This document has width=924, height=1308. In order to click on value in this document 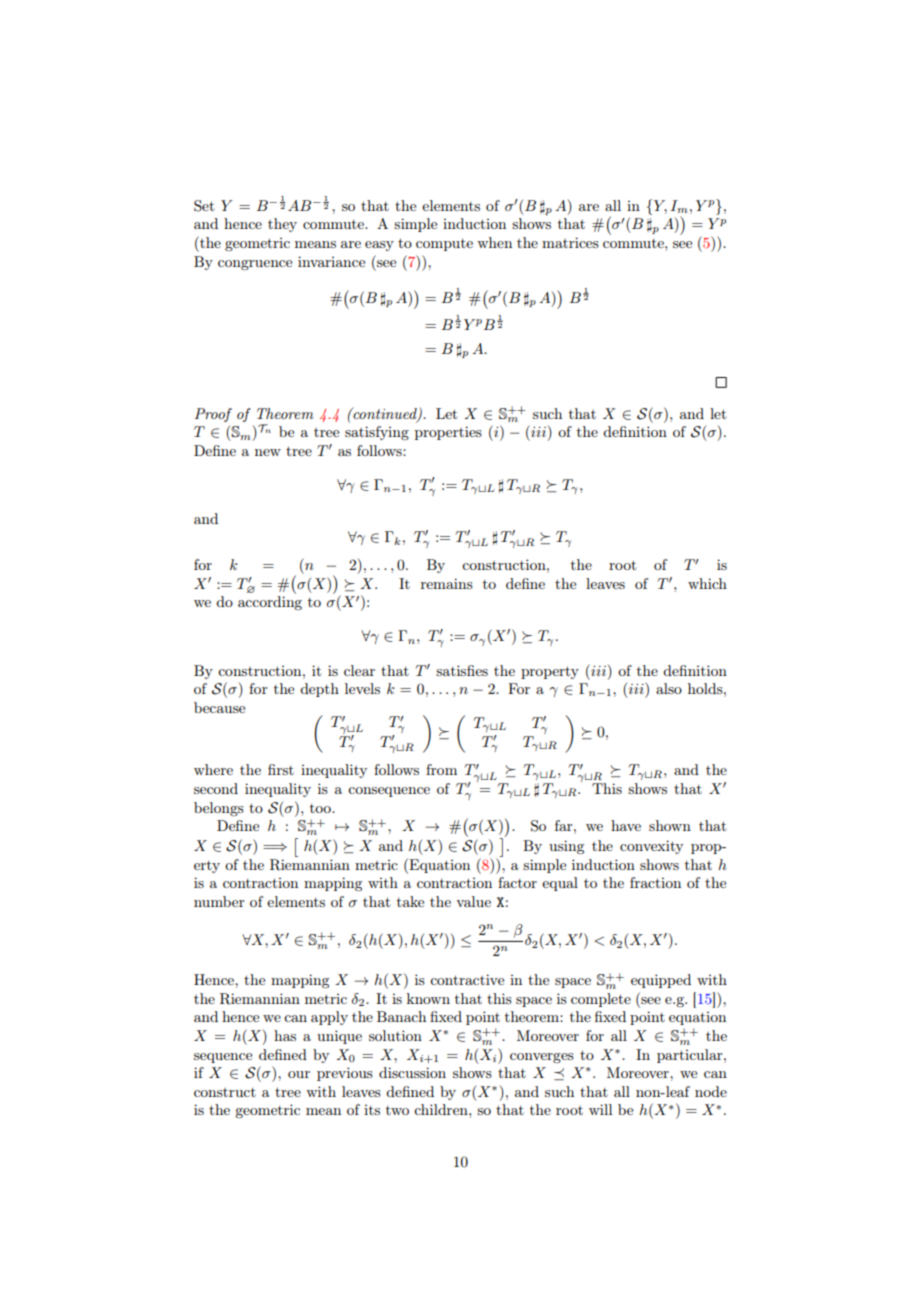, I will do `click(473, 901)`.
